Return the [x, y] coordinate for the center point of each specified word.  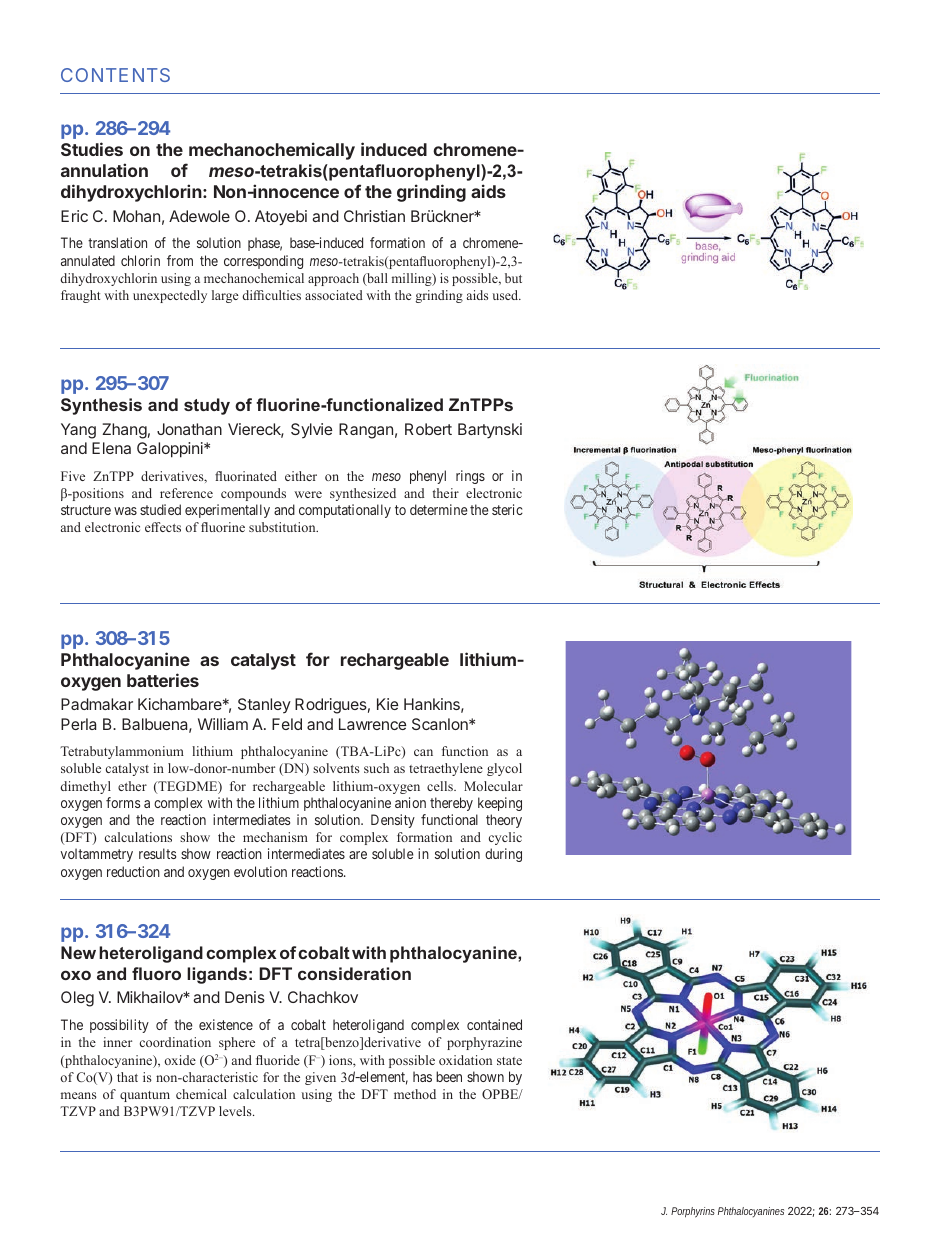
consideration [354, 973]
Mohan [136, 216]
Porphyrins [693, 1212]
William [223, 724]
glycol [504, 769]
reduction [133, 871]
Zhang [124, 431]
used [507, 295]
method [415, 1094]
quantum [145, 1096]
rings [470, 477]
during [503, 855]
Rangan [366, 431]
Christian [374, 216]
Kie [387, 704]
